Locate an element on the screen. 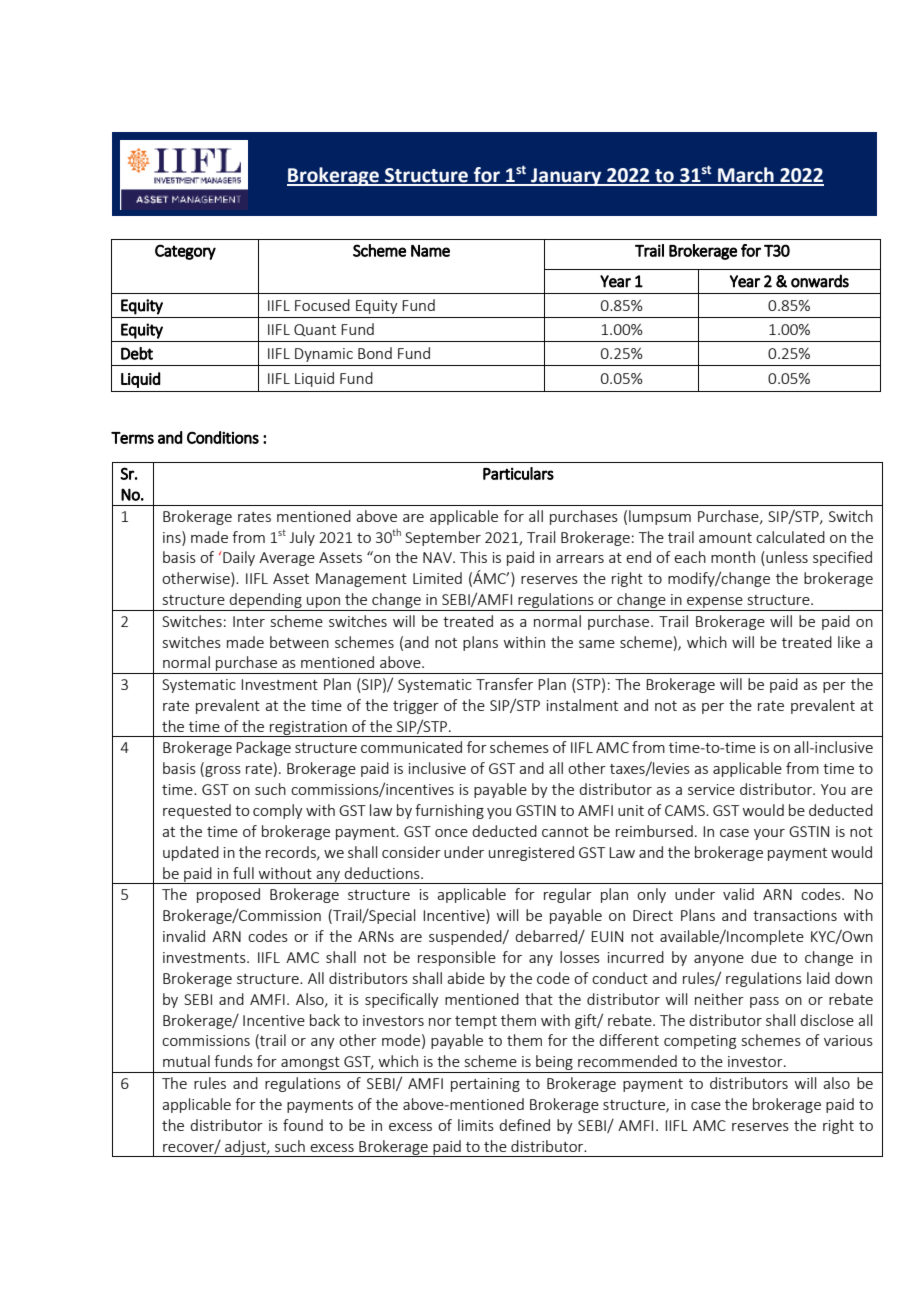 The width and height of the screenshot is (924, 1308). Daily is located at coordinates (239, 558).
